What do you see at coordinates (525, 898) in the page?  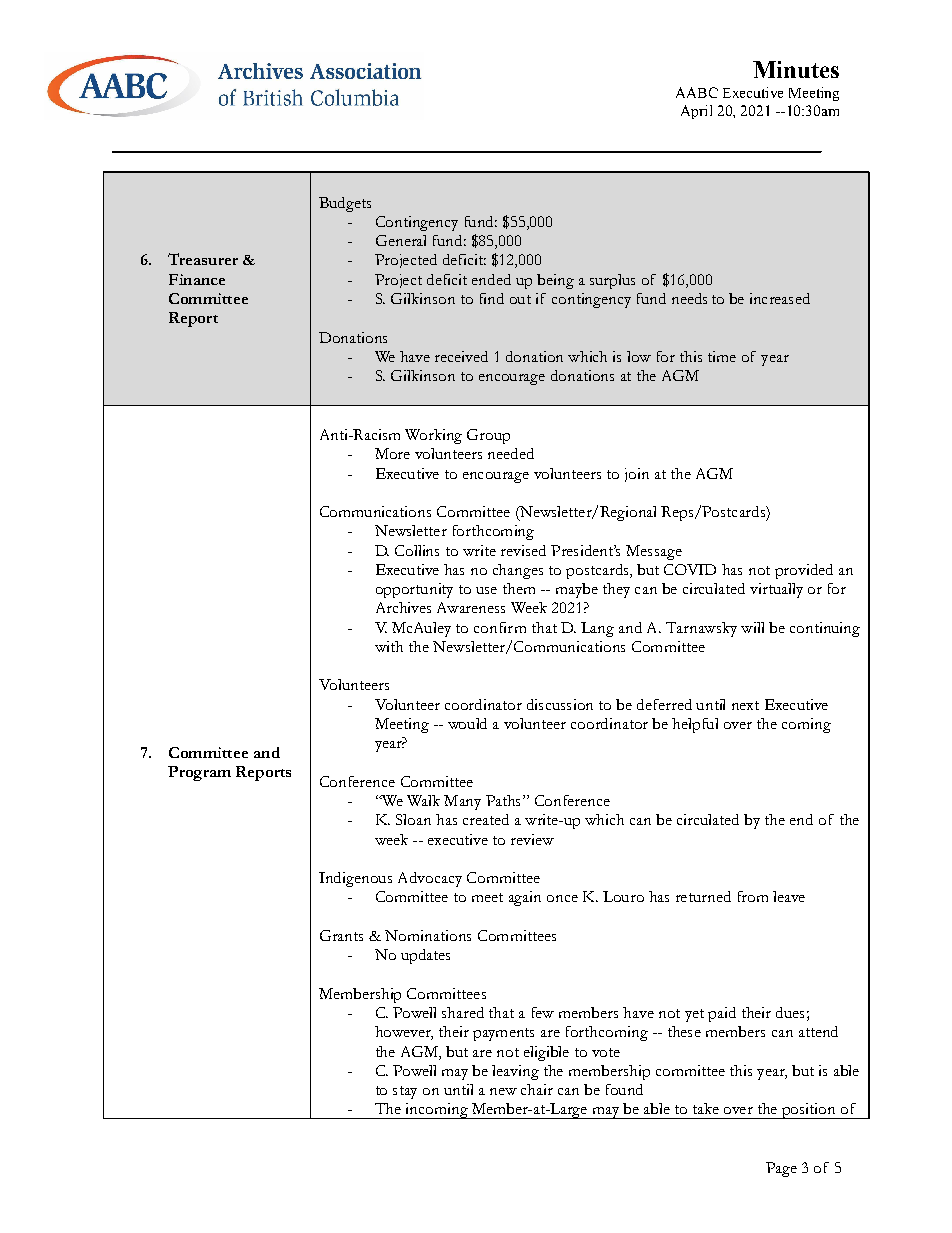 I see `again` at bounding box center [525, 898].
